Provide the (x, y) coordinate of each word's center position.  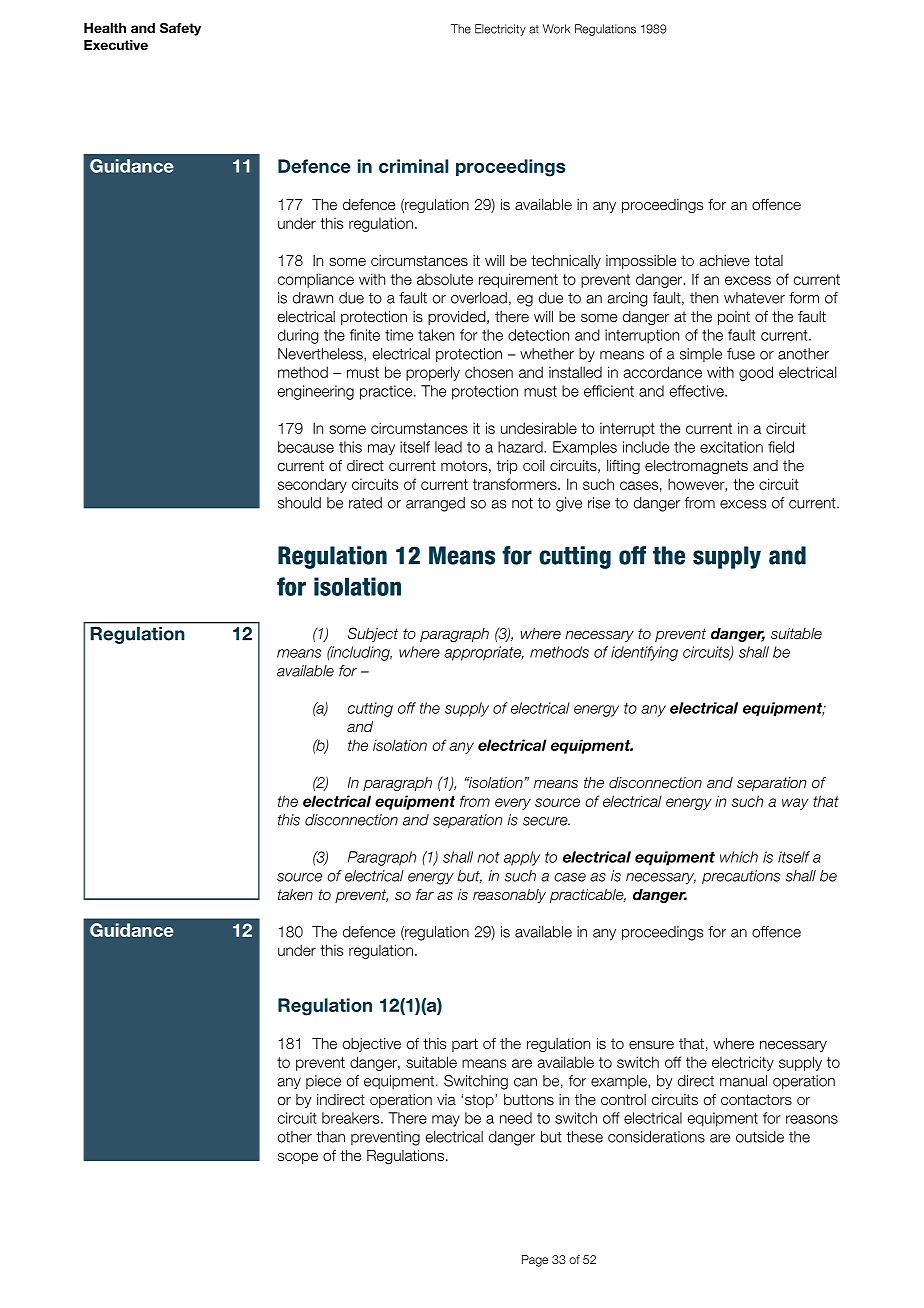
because (306, 447)
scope (298, 1158)
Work (556, 29)
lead (448, 447)
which (739, 857)
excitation (731, 447)
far (425, 894)
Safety (180, 29)
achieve (725, 261)
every (513, 804)
